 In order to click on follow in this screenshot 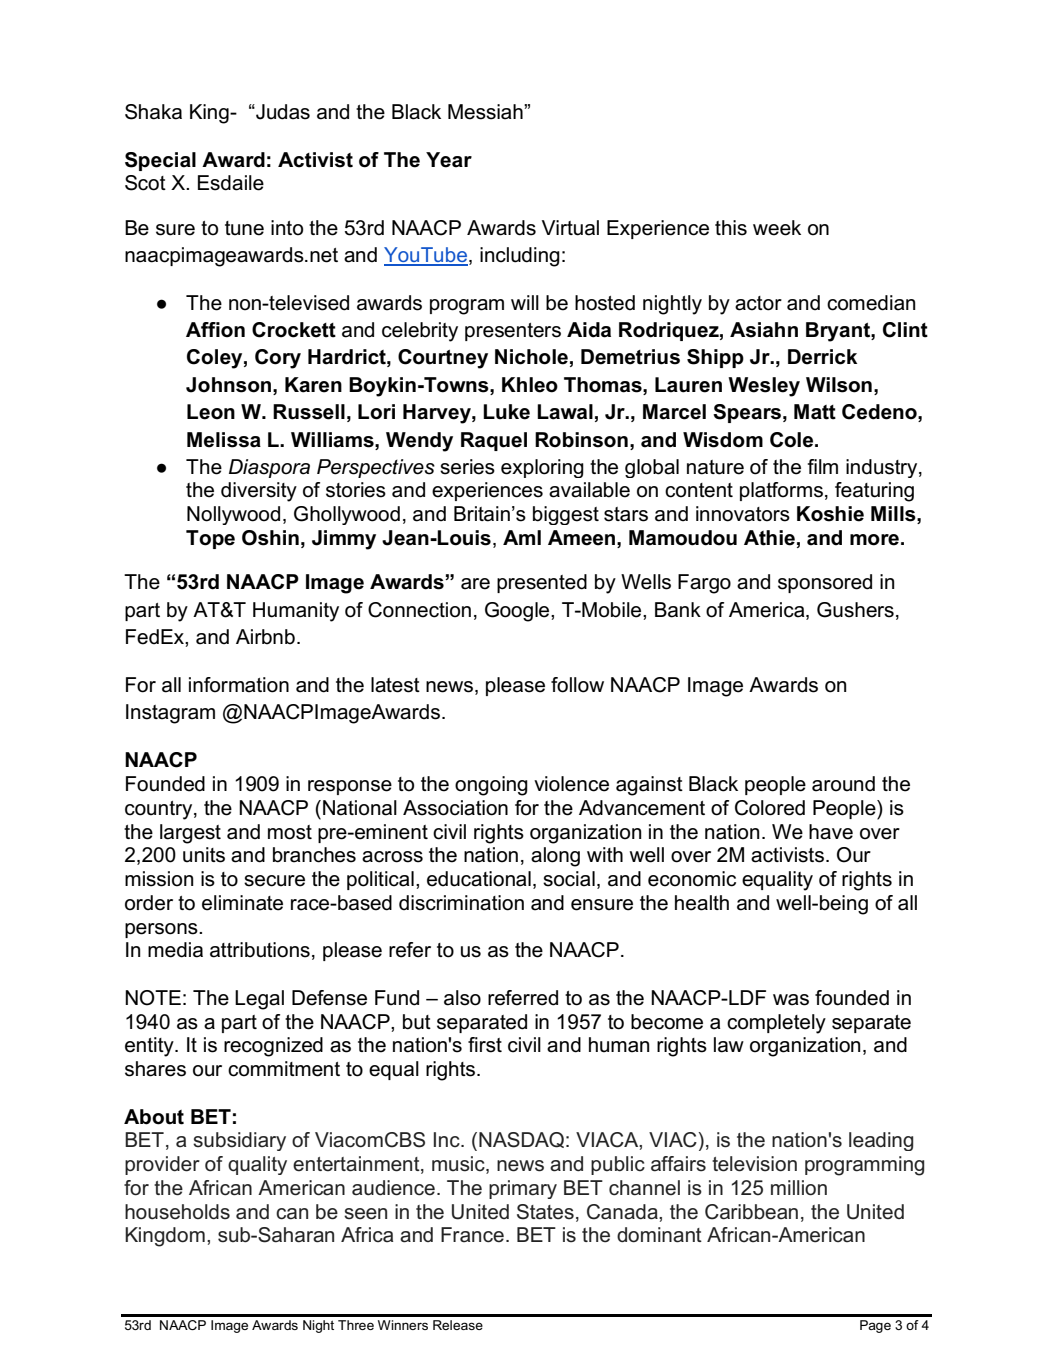, I will do `click(577, 685)`.
